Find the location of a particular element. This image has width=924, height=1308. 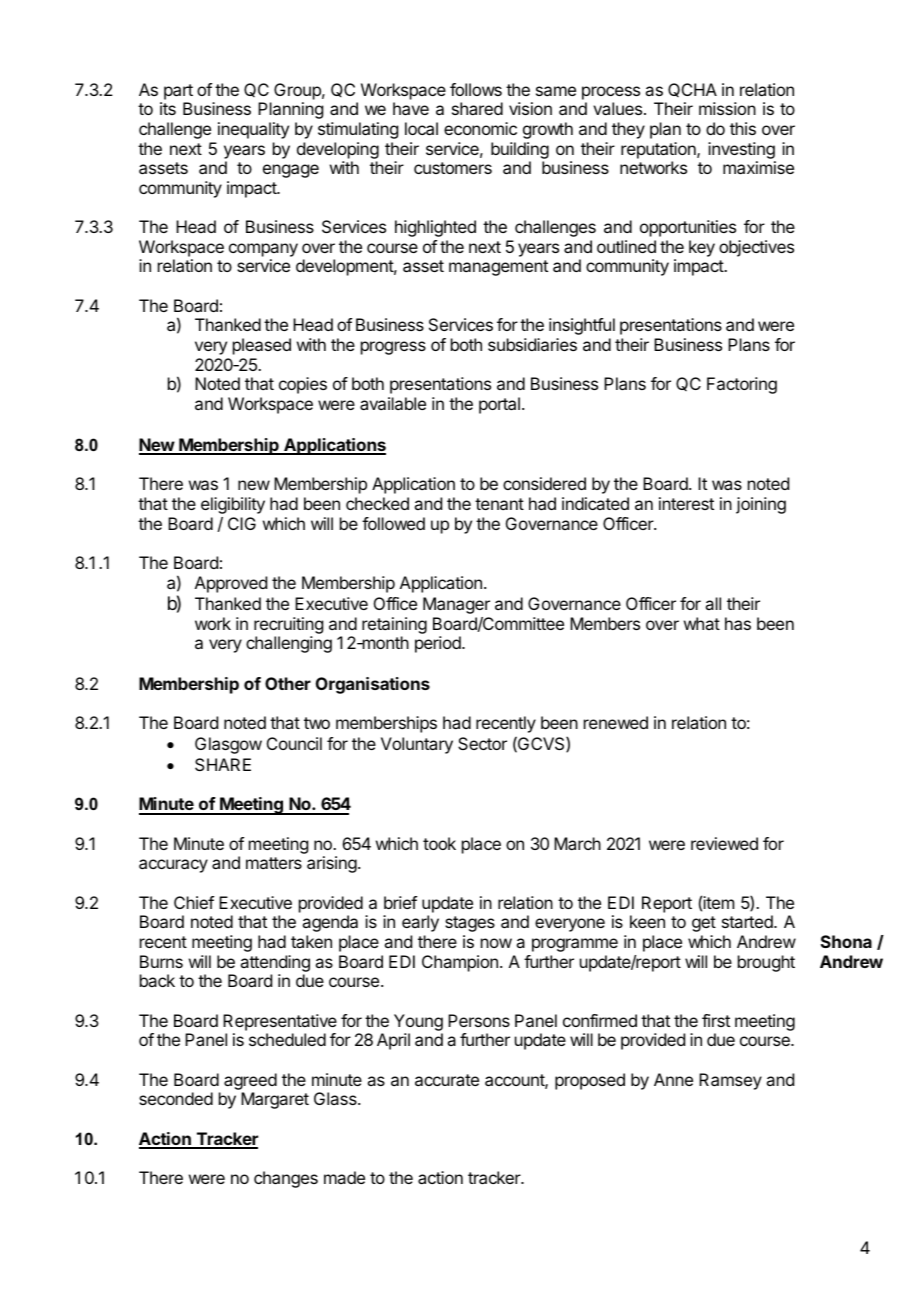

pleased is located at coordinates (262, 346).
